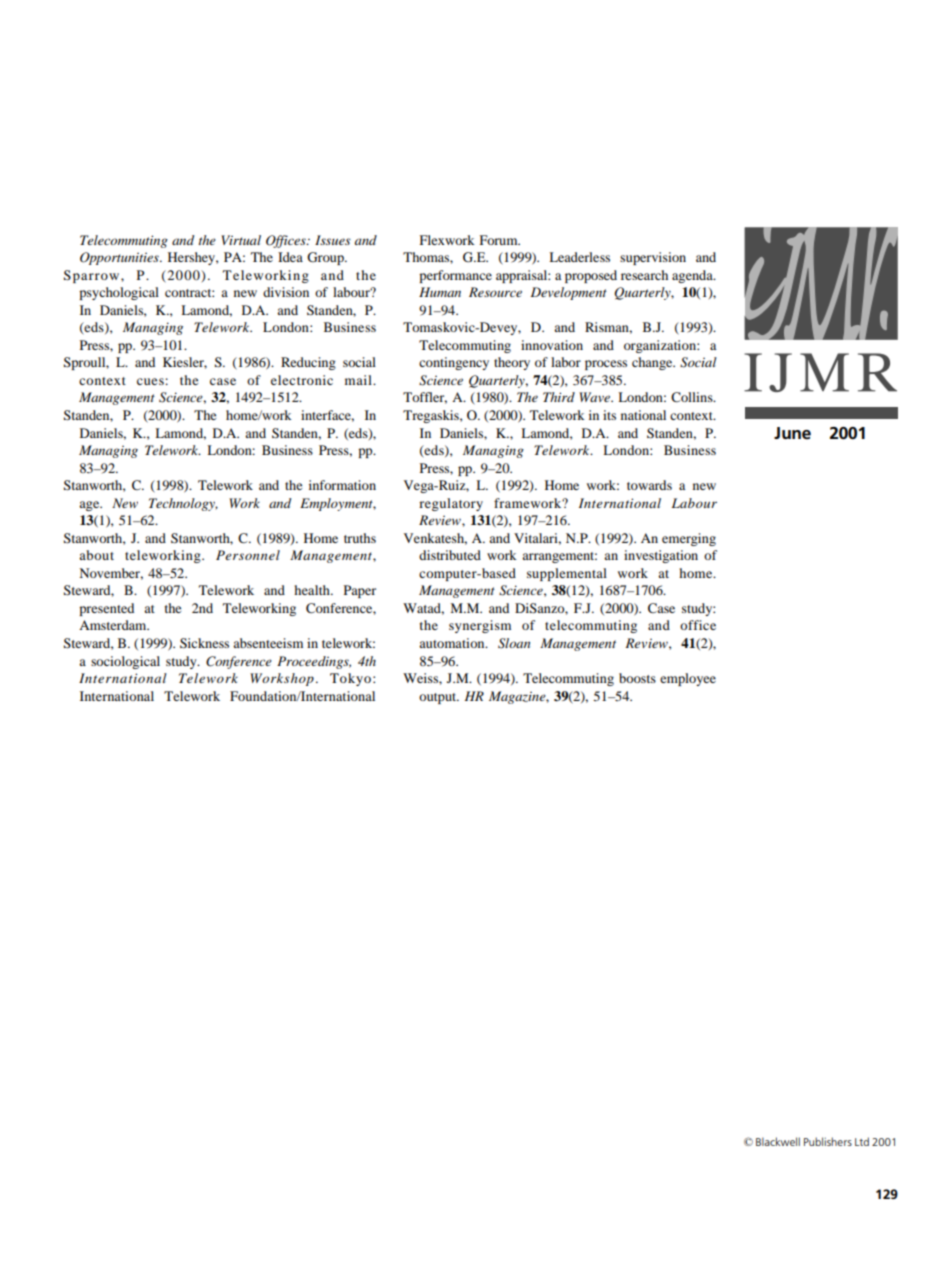 This screenshot has height=1266, width=952. Describe the element at coordinates (693, 276) in the screenshot. I see `agenda` at that location.
